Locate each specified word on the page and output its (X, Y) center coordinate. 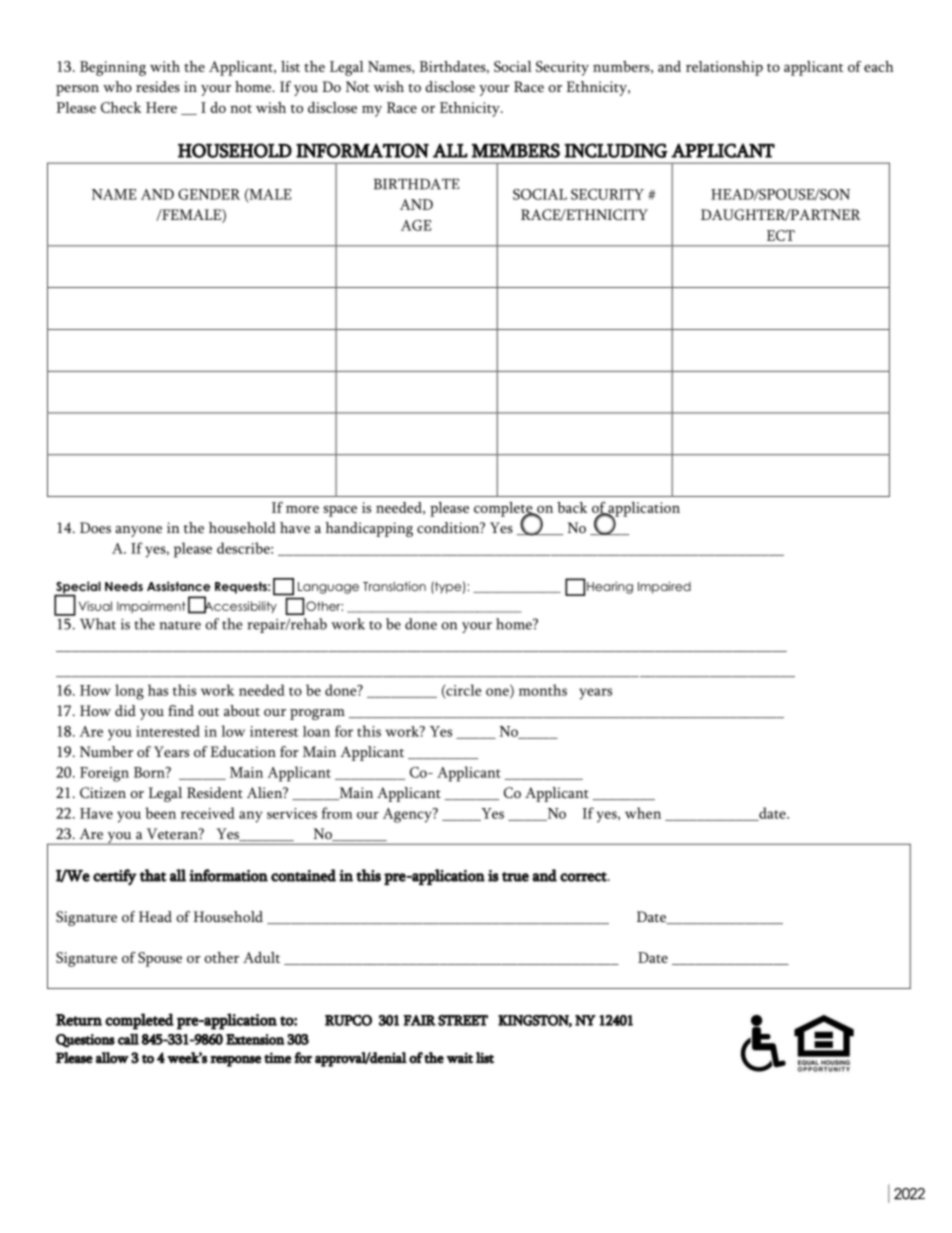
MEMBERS (515, 150)
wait (459, 1058)
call (128, 1039)
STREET (463, 1020)
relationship (724, 68)
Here (161, 107)
